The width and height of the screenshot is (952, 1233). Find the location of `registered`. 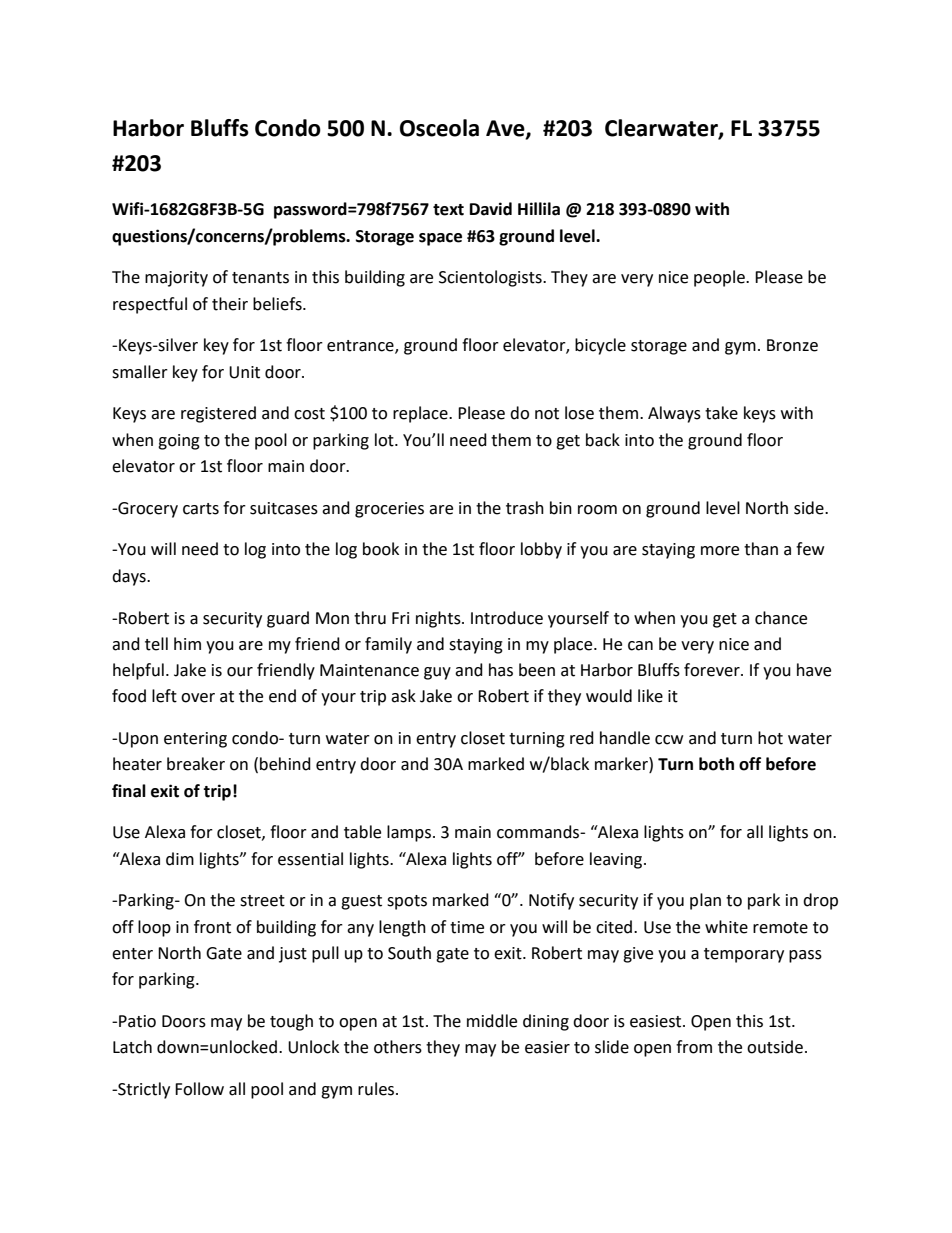

registered is located at coordinates (218, 414).
